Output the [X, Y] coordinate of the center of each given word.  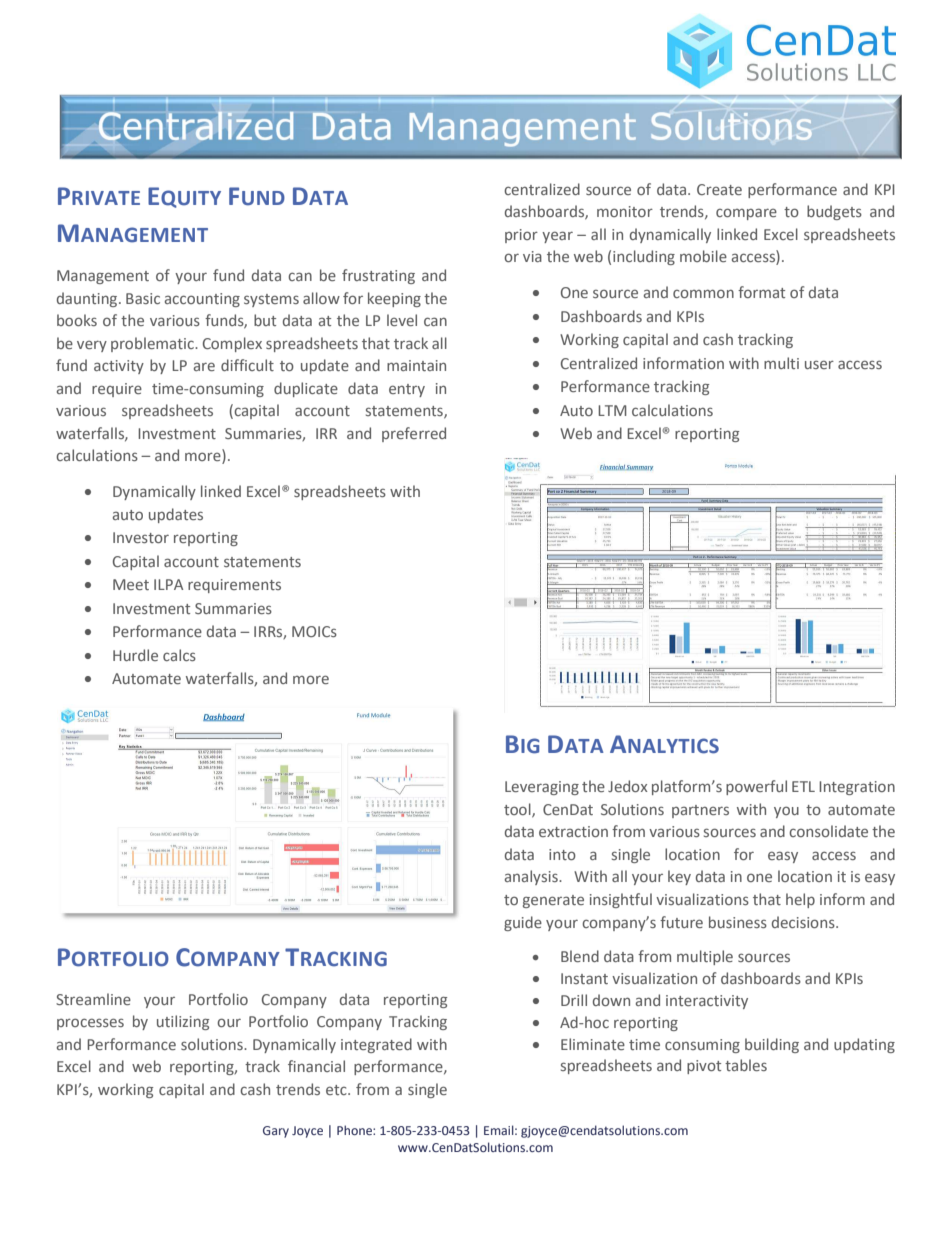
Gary [276, 1132]
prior [521, 236]
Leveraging [542, 788]
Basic [143, 298]
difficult [247, 365]
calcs [179, 655]
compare [746, 214]
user [819, 364]
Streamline [93, 999]
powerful [756, 787]
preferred [414, 434]
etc [337, 1090]
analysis [532, 877]
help [800, 900]
